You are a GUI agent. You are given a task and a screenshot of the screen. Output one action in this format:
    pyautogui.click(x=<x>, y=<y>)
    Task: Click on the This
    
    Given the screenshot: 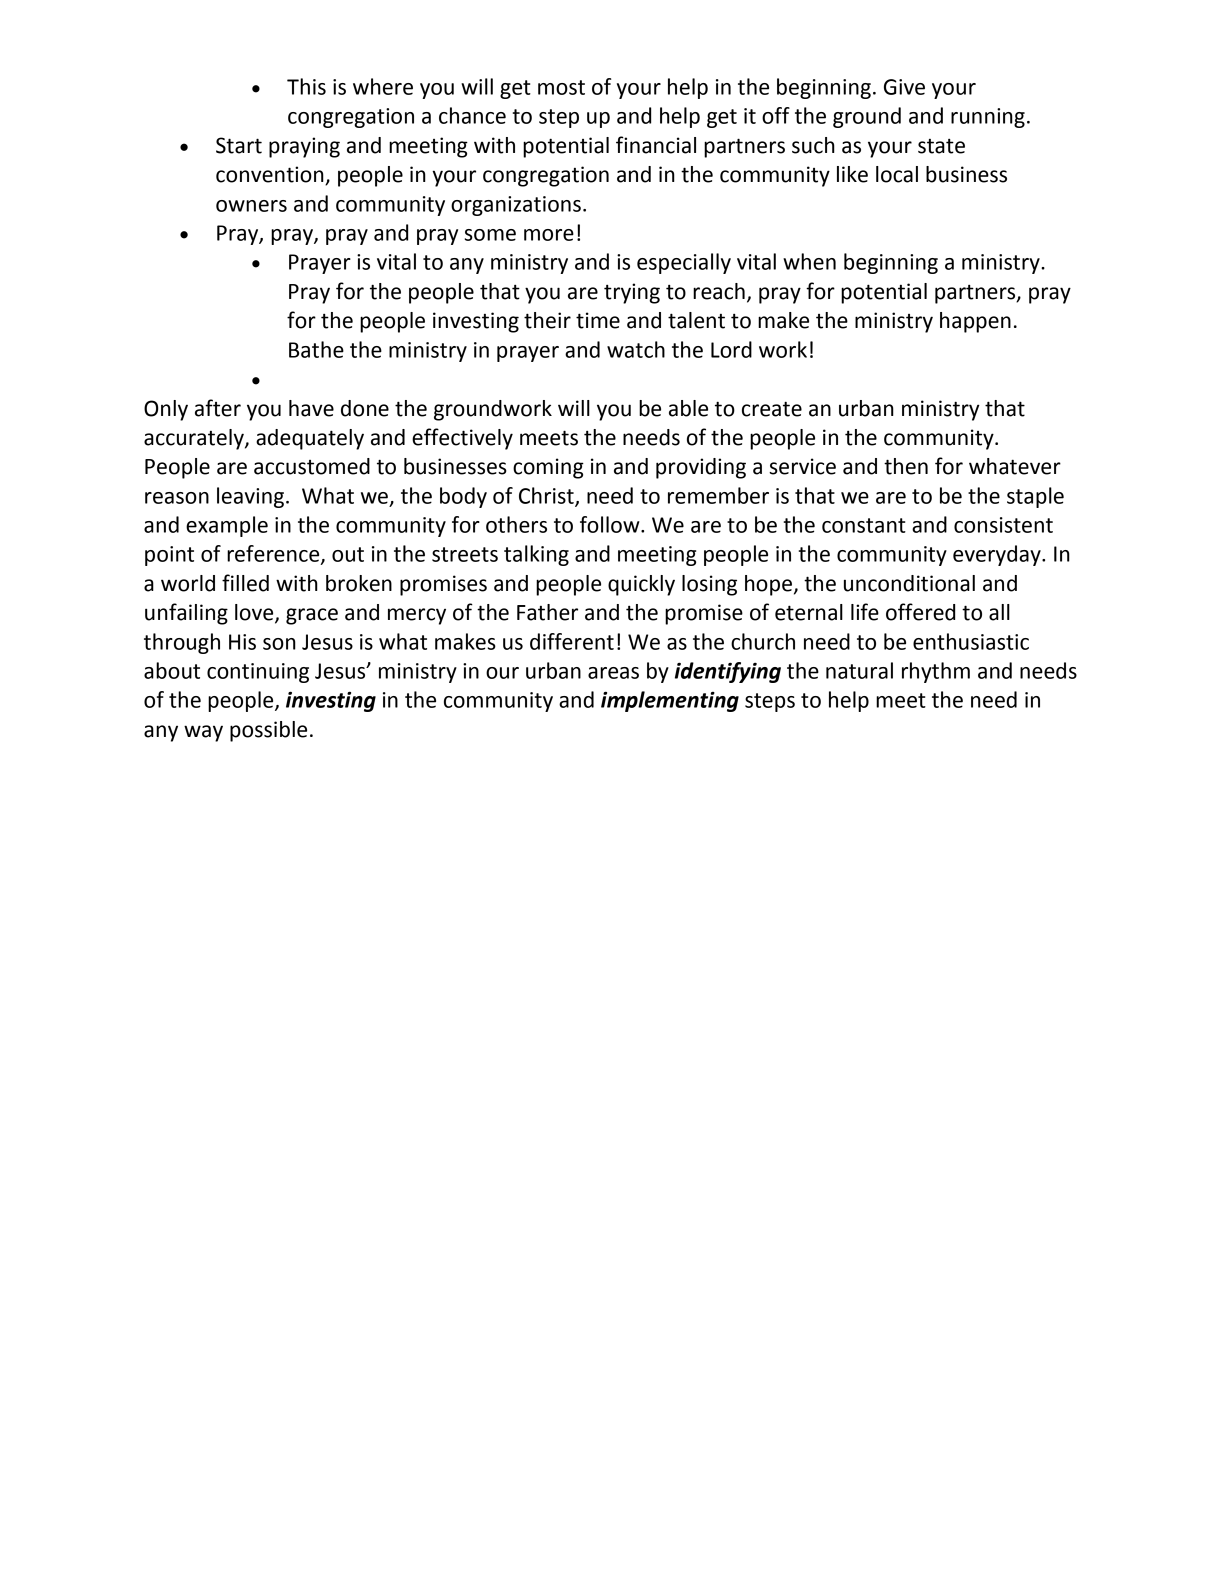 What is the action you would take?
    pyautogui.click(x=306, y=86)
